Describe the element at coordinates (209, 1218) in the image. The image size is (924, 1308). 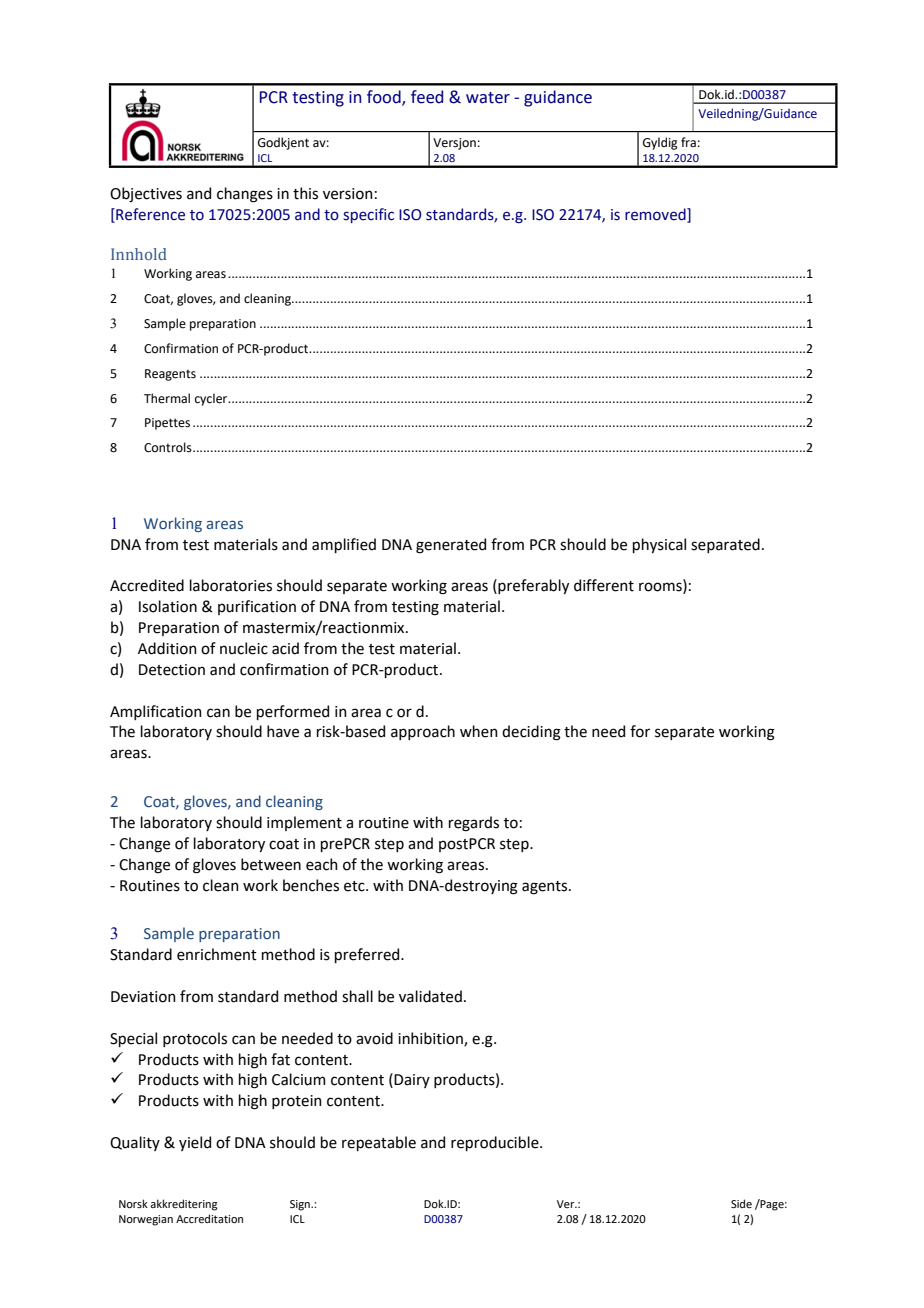
I see `Accreditation` at that location.
